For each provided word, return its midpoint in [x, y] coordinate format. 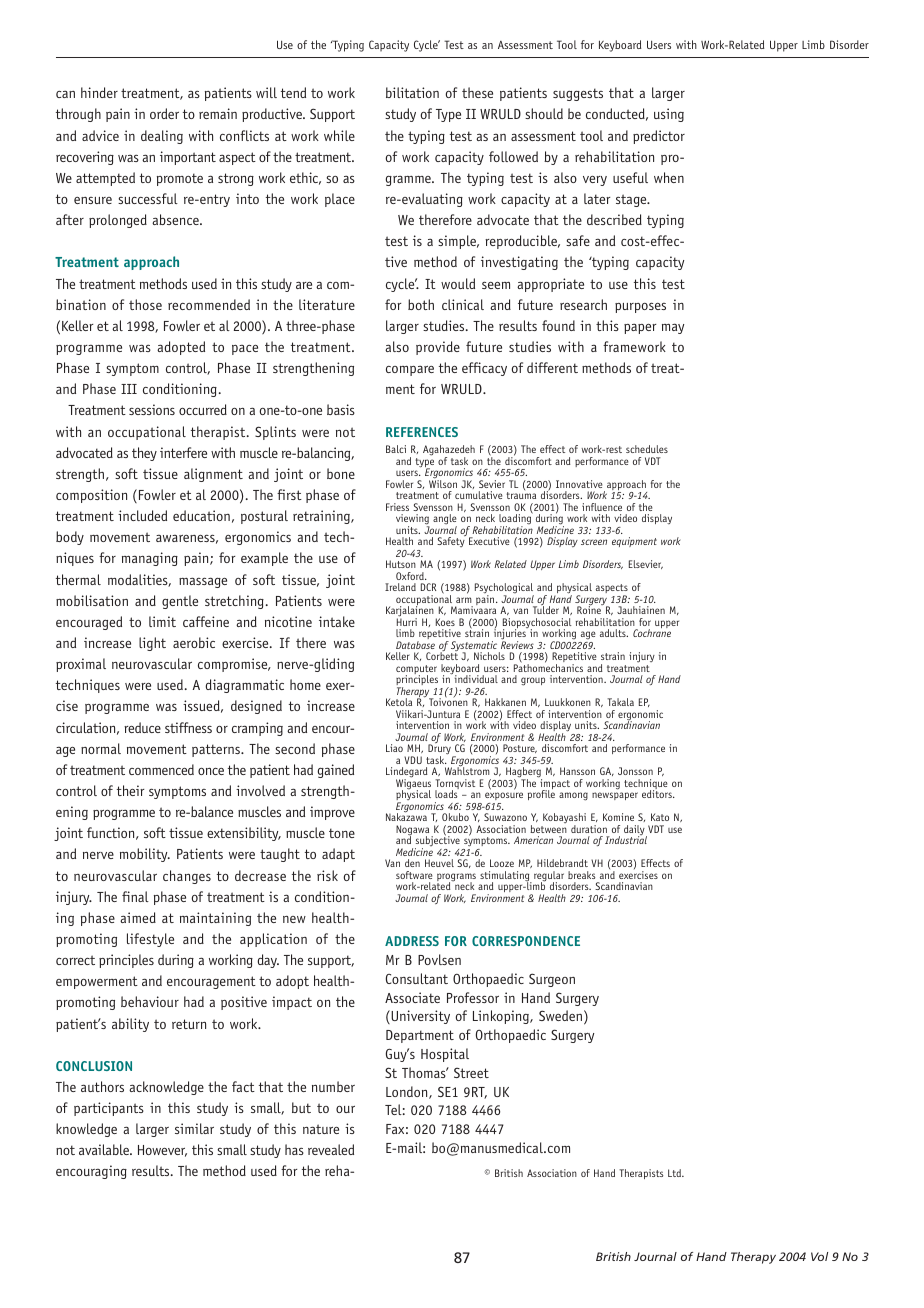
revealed [331, 1149]
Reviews [517, 644]
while [339, 135]
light [152, 644]
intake [337, 621]
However [162, 1151]
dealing [162, 137]
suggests [578, 94]
